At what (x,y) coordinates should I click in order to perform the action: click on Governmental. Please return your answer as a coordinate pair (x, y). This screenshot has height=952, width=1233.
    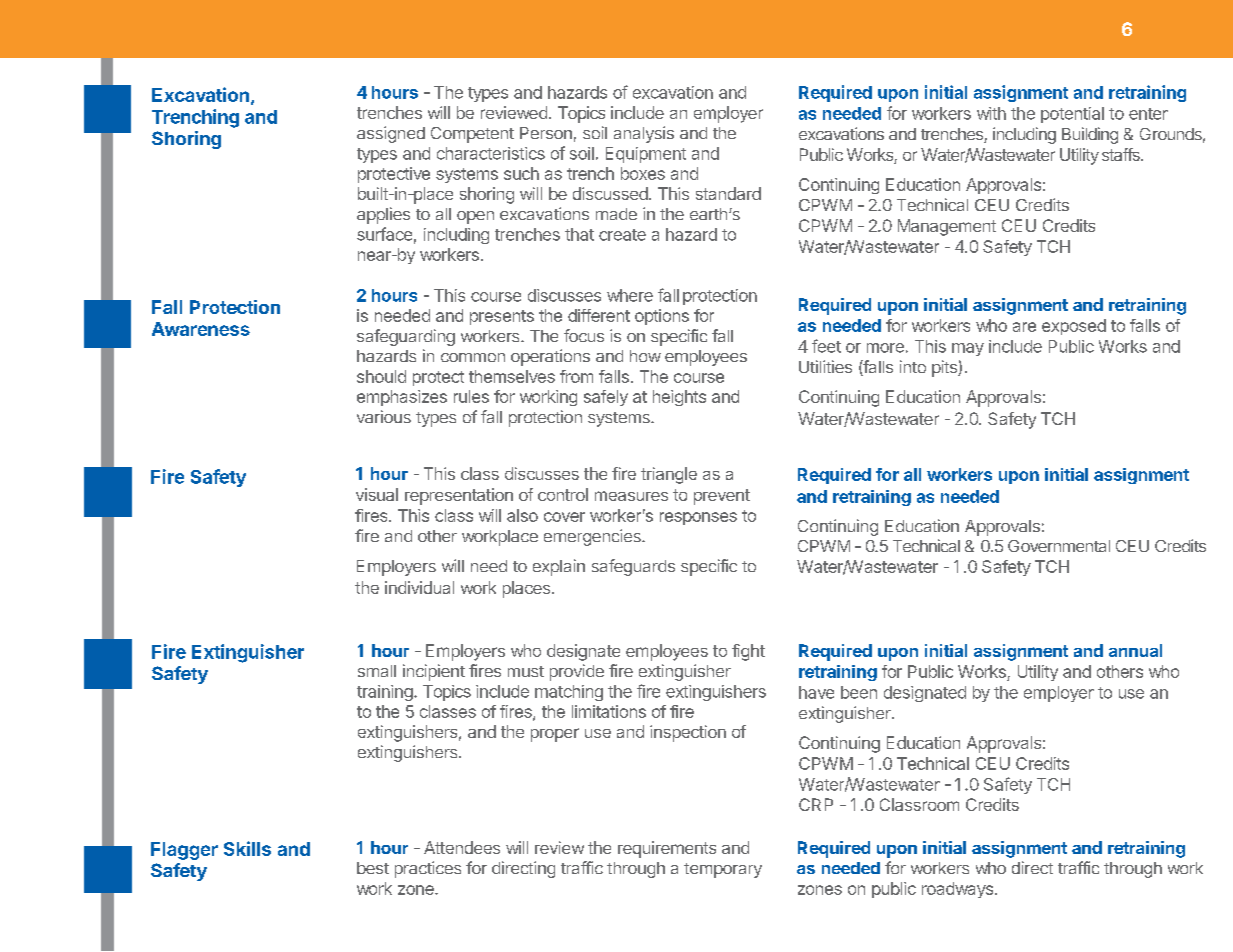
    Looking at the image, I should click on (1059, 546).
